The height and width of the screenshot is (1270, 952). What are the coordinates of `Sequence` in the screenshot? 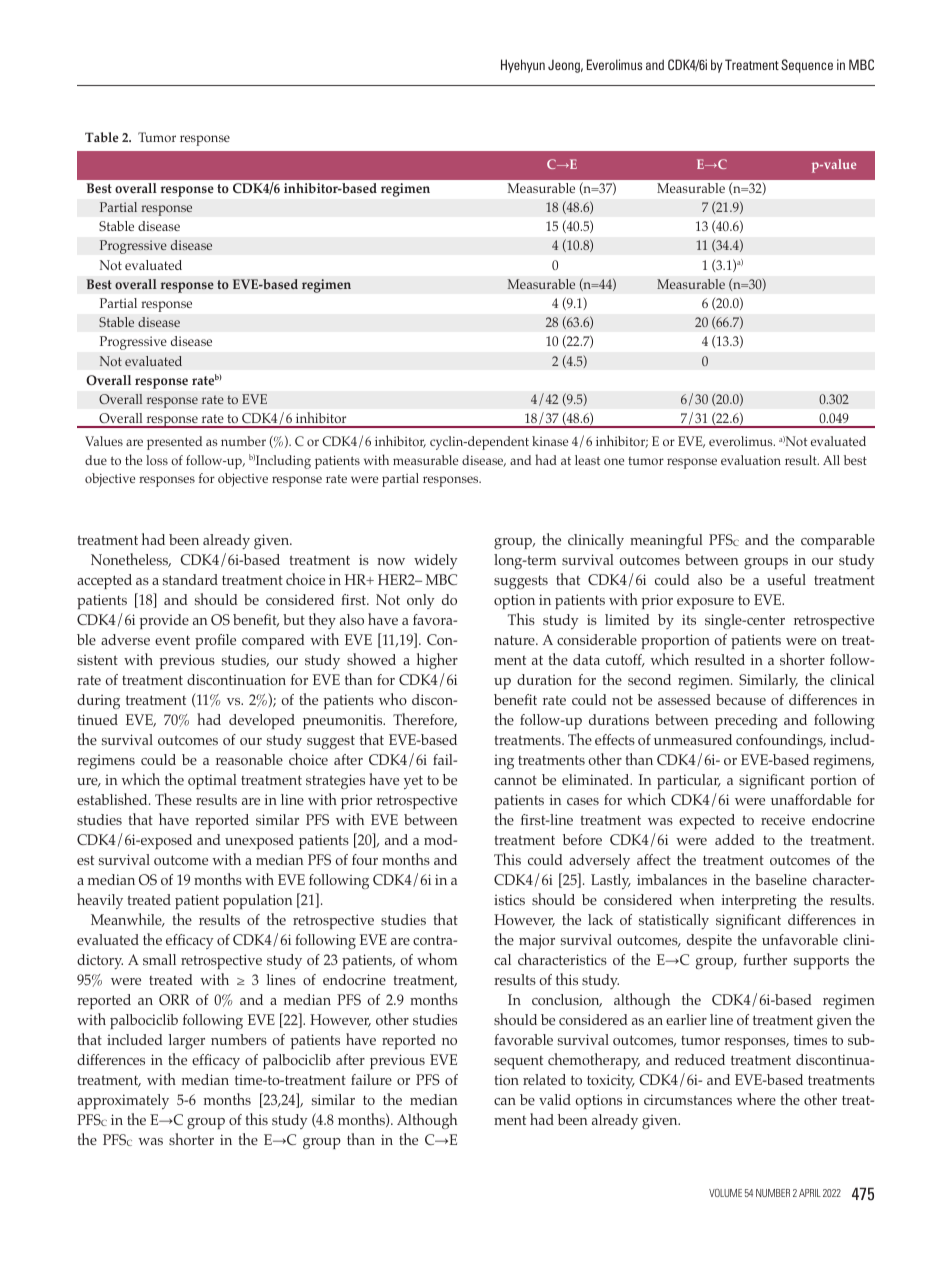 It's located at (807, 66).
